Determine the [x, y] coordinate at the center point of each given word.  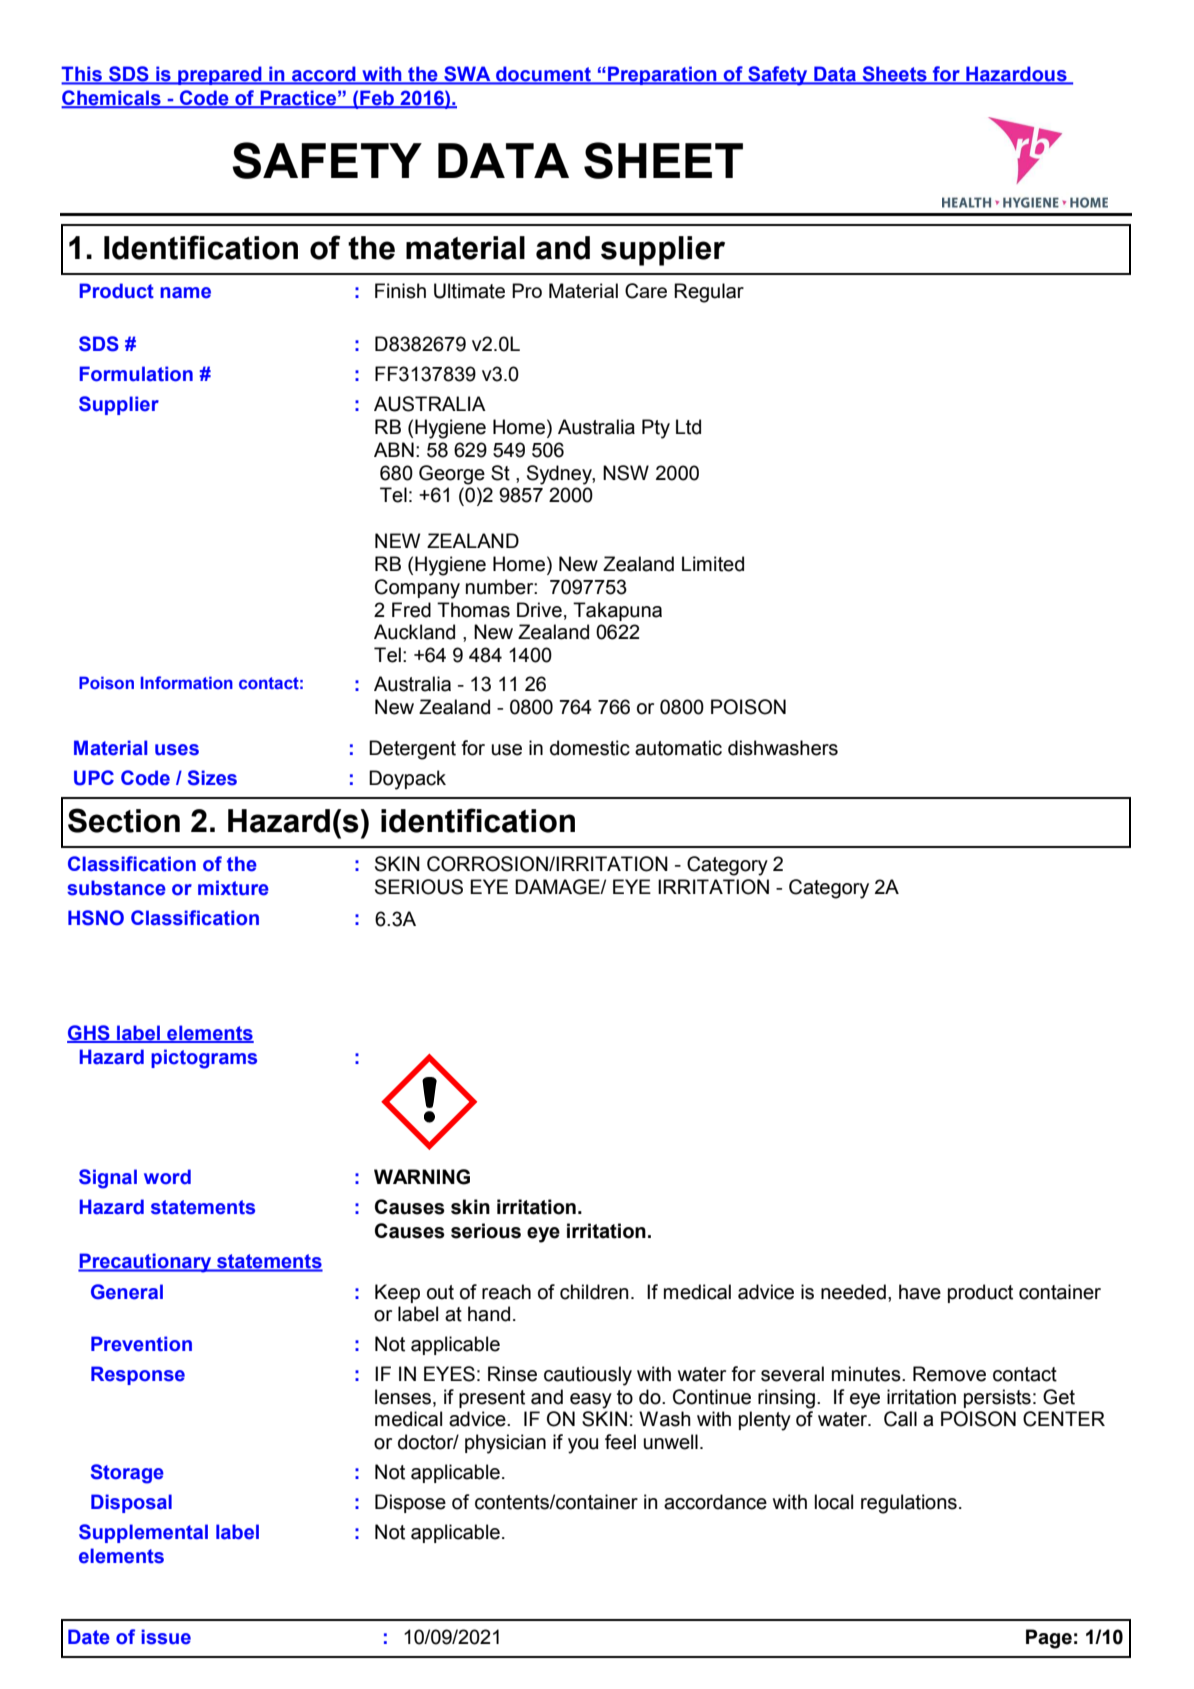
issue [166, 1637]
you [583, 1446]
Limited [713, 564]
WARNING [422, 1177]
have [920, 1292]
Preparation [662, 75]
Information [187, 682]
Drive [539, 610]
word [167, 1177]
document [543, 75]
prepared [220, 75]
